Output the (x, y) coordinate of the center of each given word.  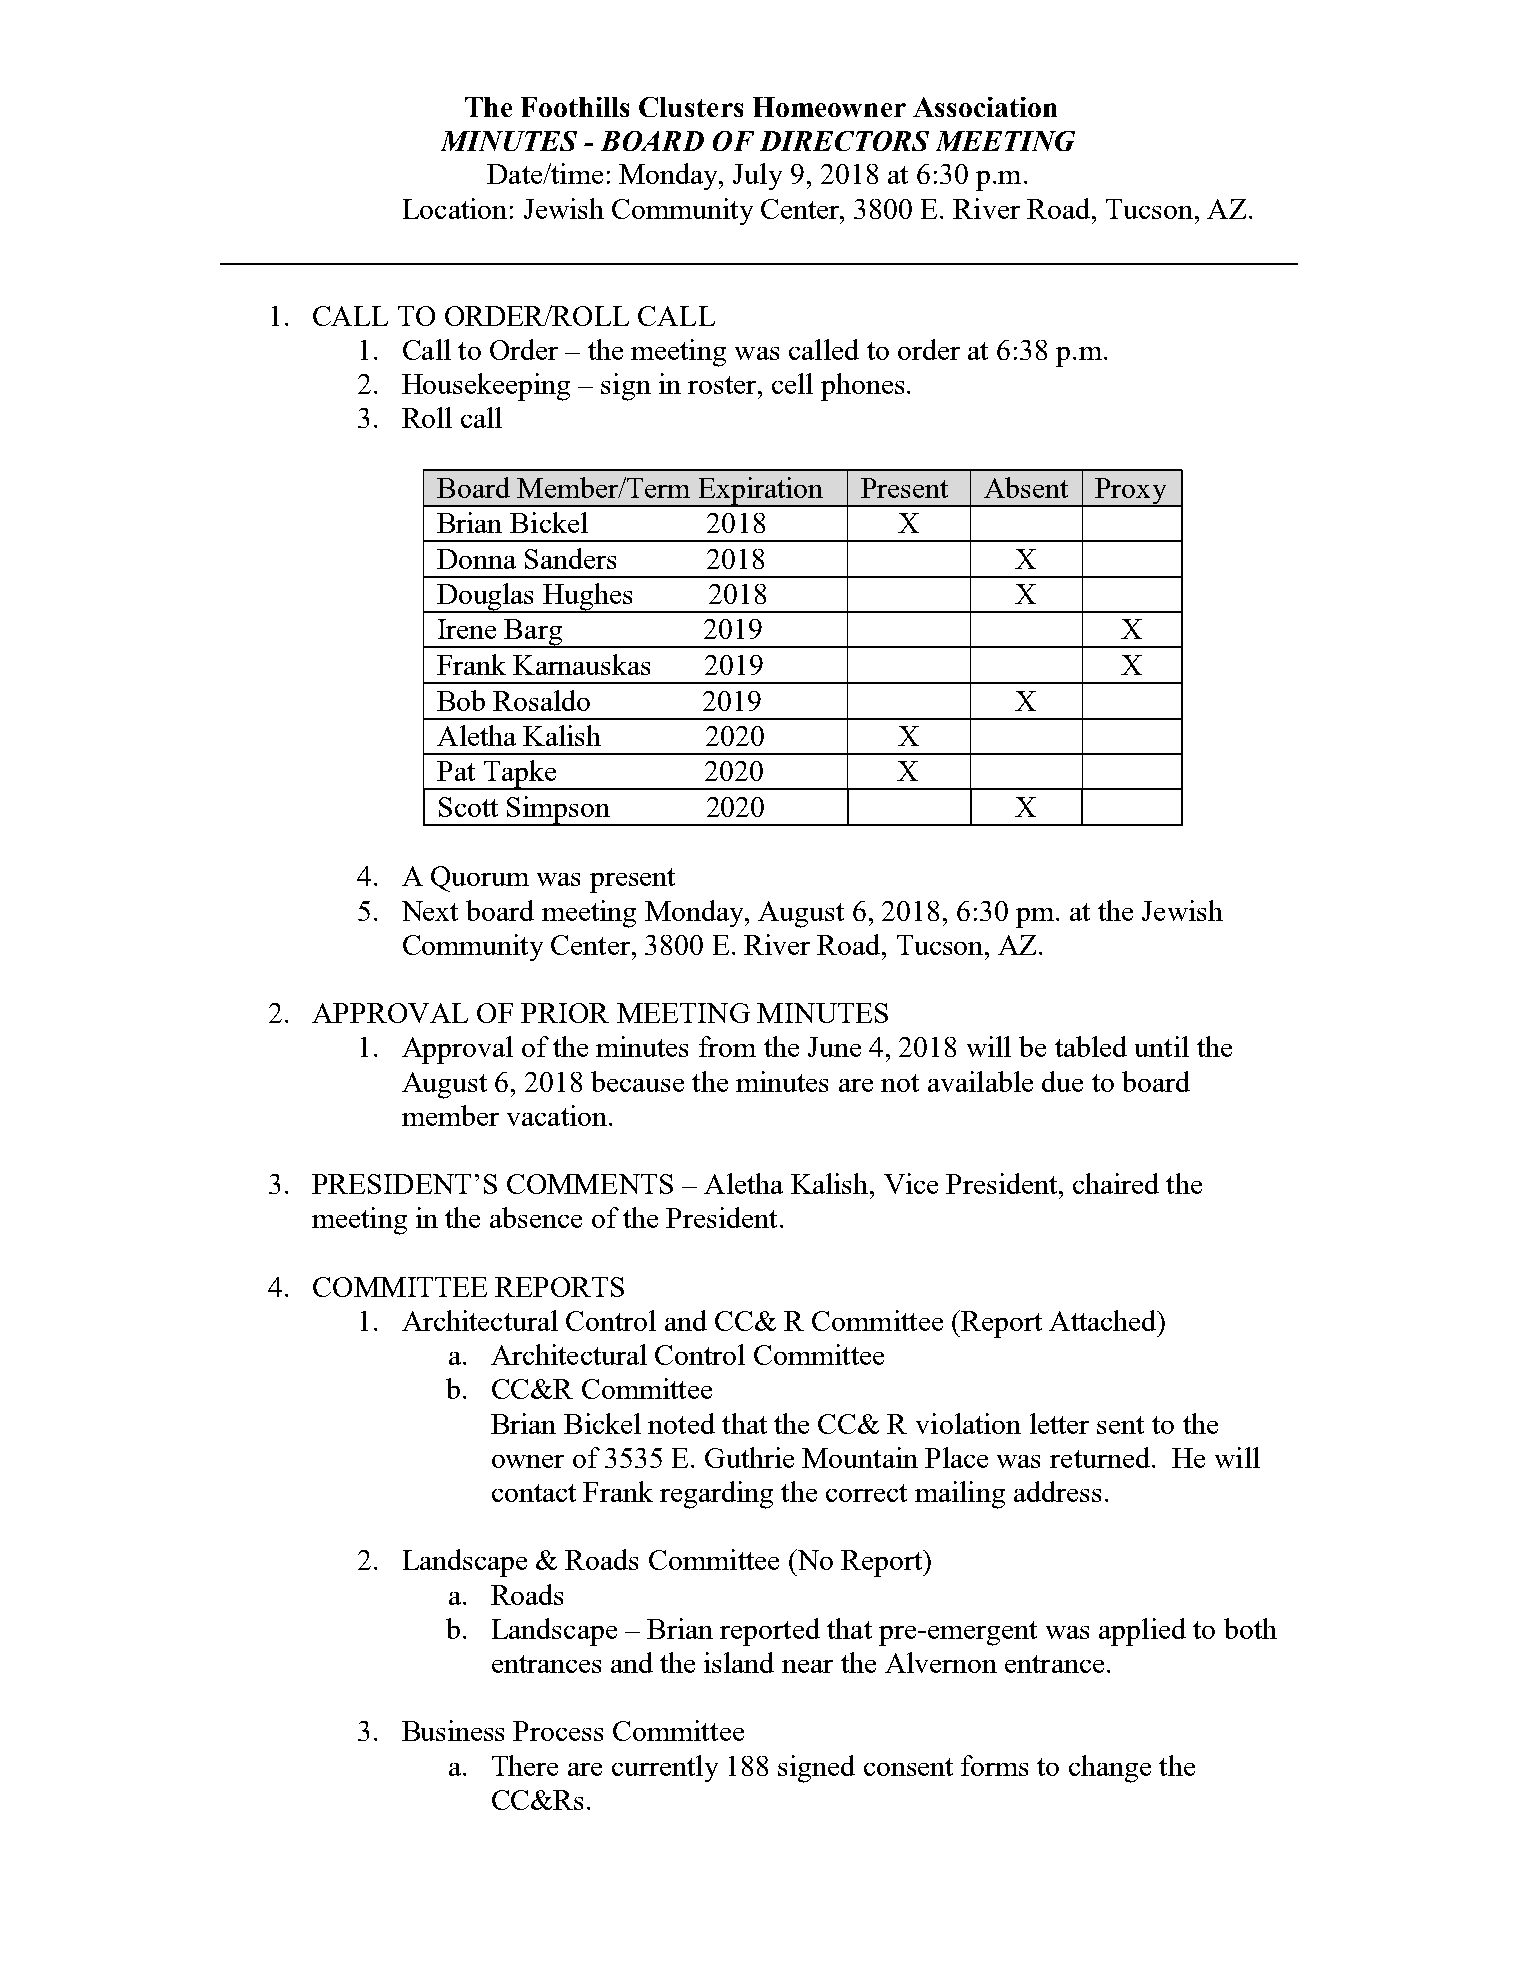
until (1162, 1046)
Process (558, 1731)
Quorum (480, 879)
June (834, 1047)
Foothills (575, 107)
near (807, 1666)
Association (985, 107)
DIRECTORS (844, 141)
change (1110, 1769)
